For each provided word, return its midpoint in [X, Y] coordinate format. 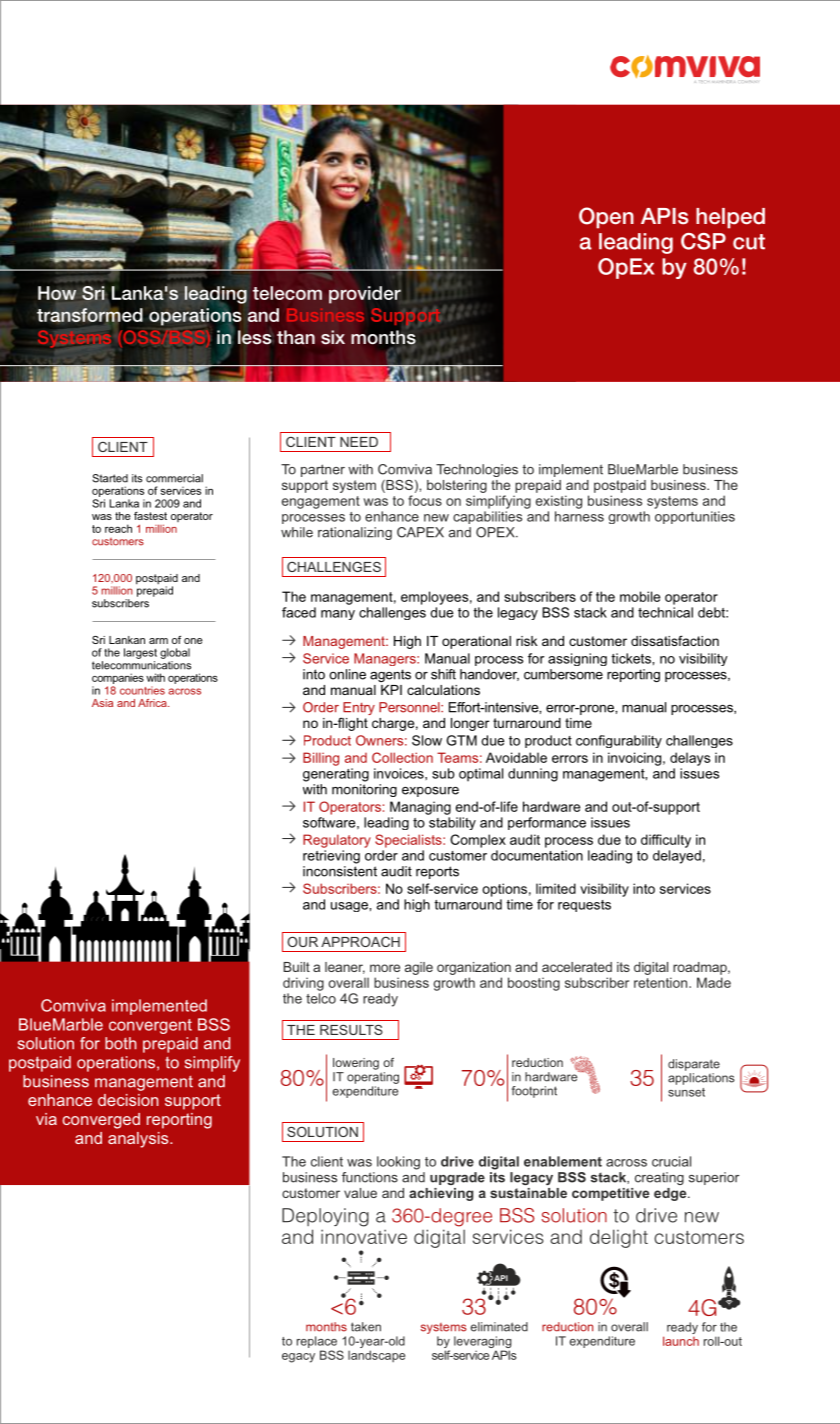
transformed [90, 315]
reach [118, 528]
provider [365, 295]
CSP [703, 241]
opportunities [695, 517]
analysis [139, 1140]
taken [366, 1327]
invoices [400, 773]
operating [373, 1078]
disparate [694, 1065]
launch [681, 1341]
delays [690, 759]
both [120, 1043]
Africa [153, 703]
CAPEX [420, 532]
